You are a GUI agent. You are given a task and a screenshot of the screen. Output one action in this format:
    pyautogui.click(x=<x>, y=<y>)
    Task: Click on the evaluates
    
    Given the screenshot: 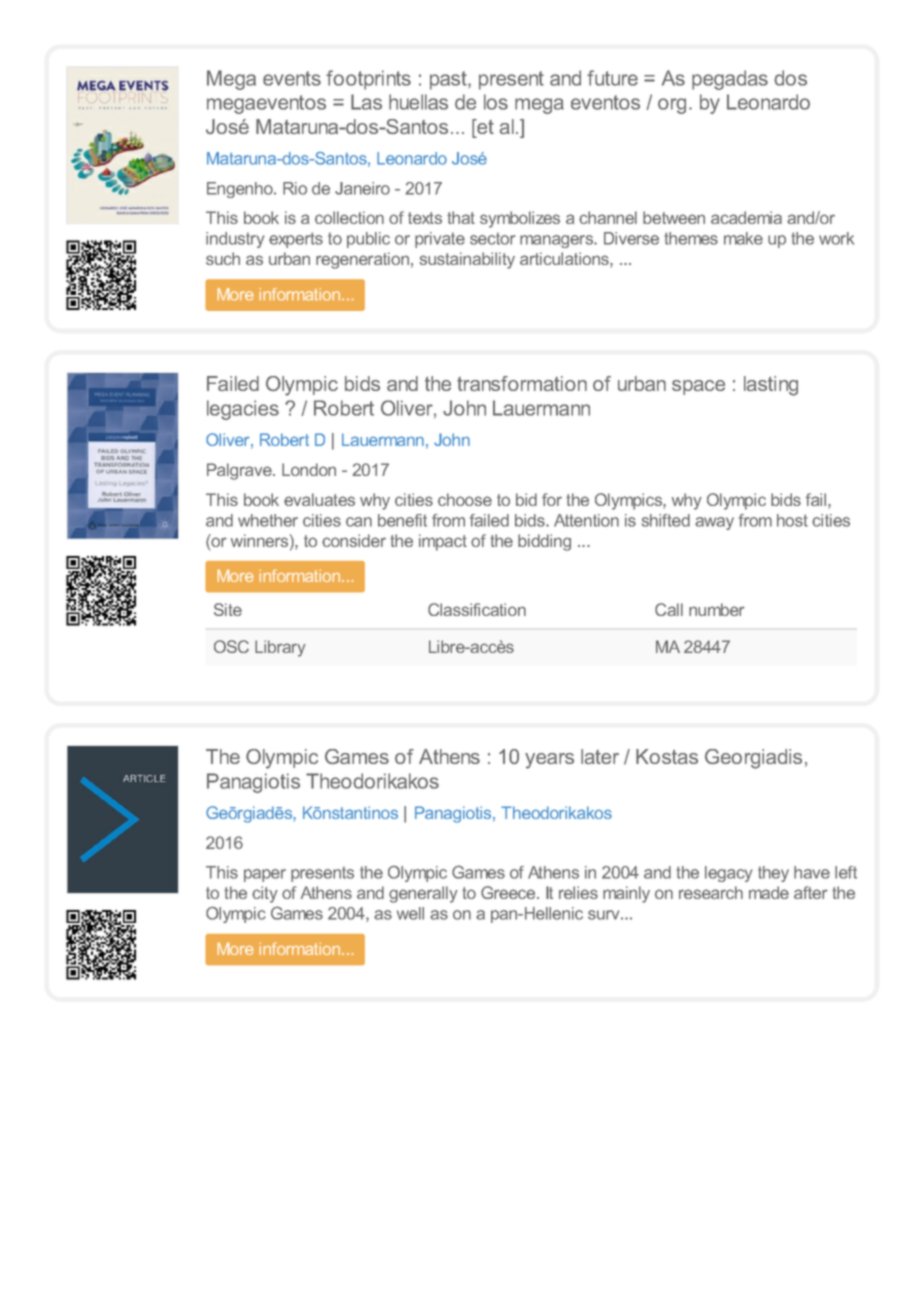 What is the action you would take?
    pyautogui.click(x=319, y=499)
